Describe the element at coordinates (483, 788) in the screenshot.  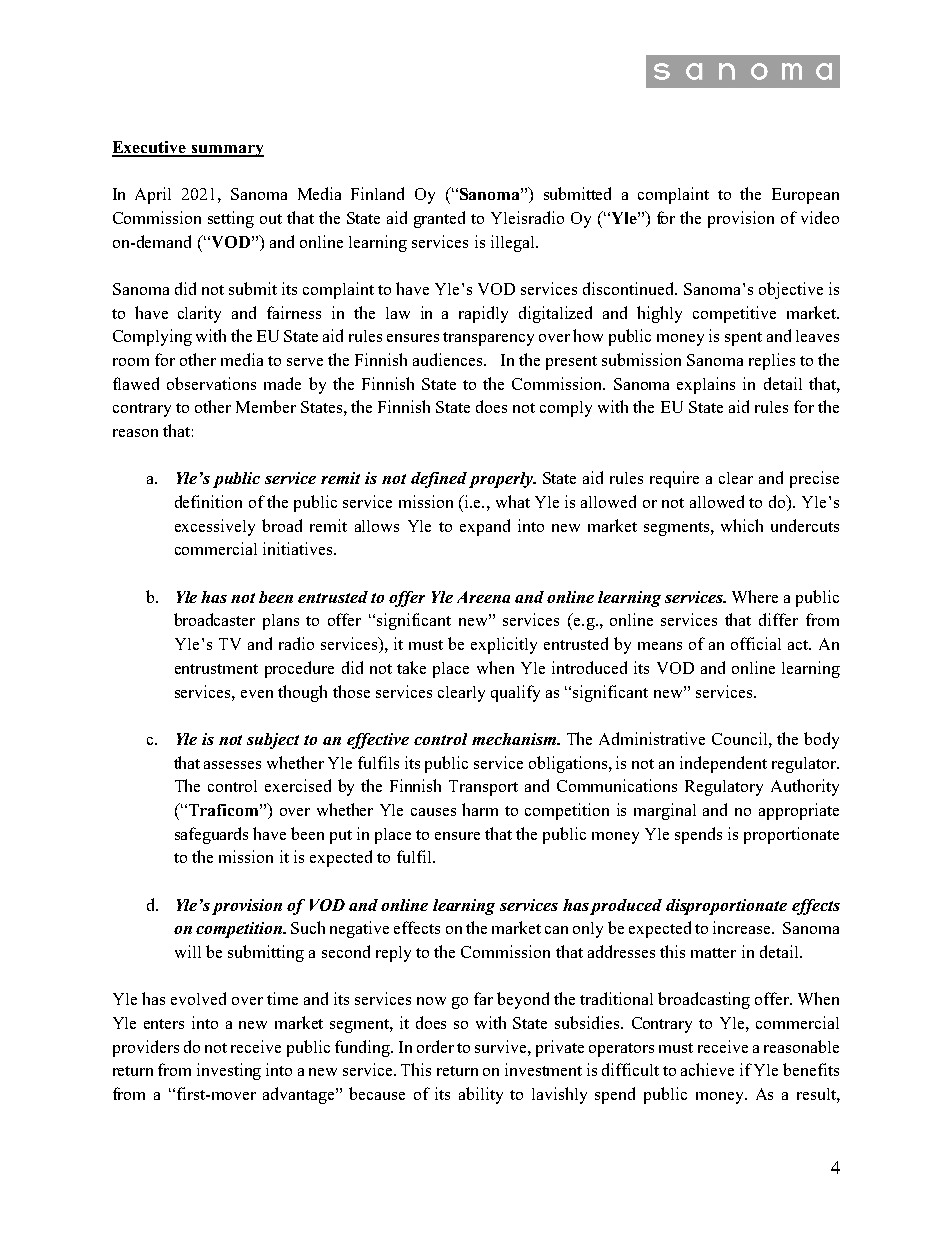
I see `Transport` at that location.
